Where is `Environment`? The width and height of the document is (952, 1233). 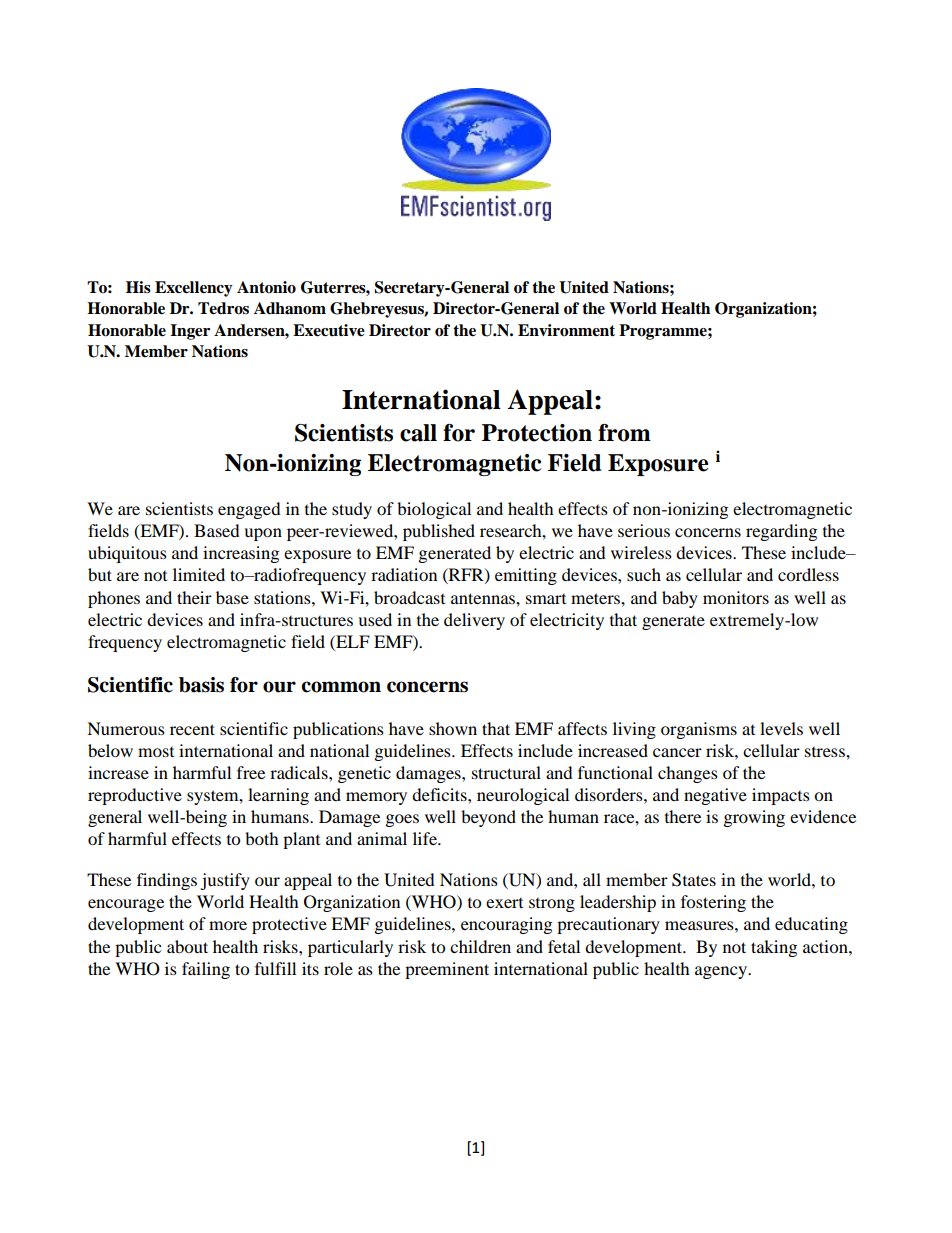
Environment is located at coordinates (566, 330).
